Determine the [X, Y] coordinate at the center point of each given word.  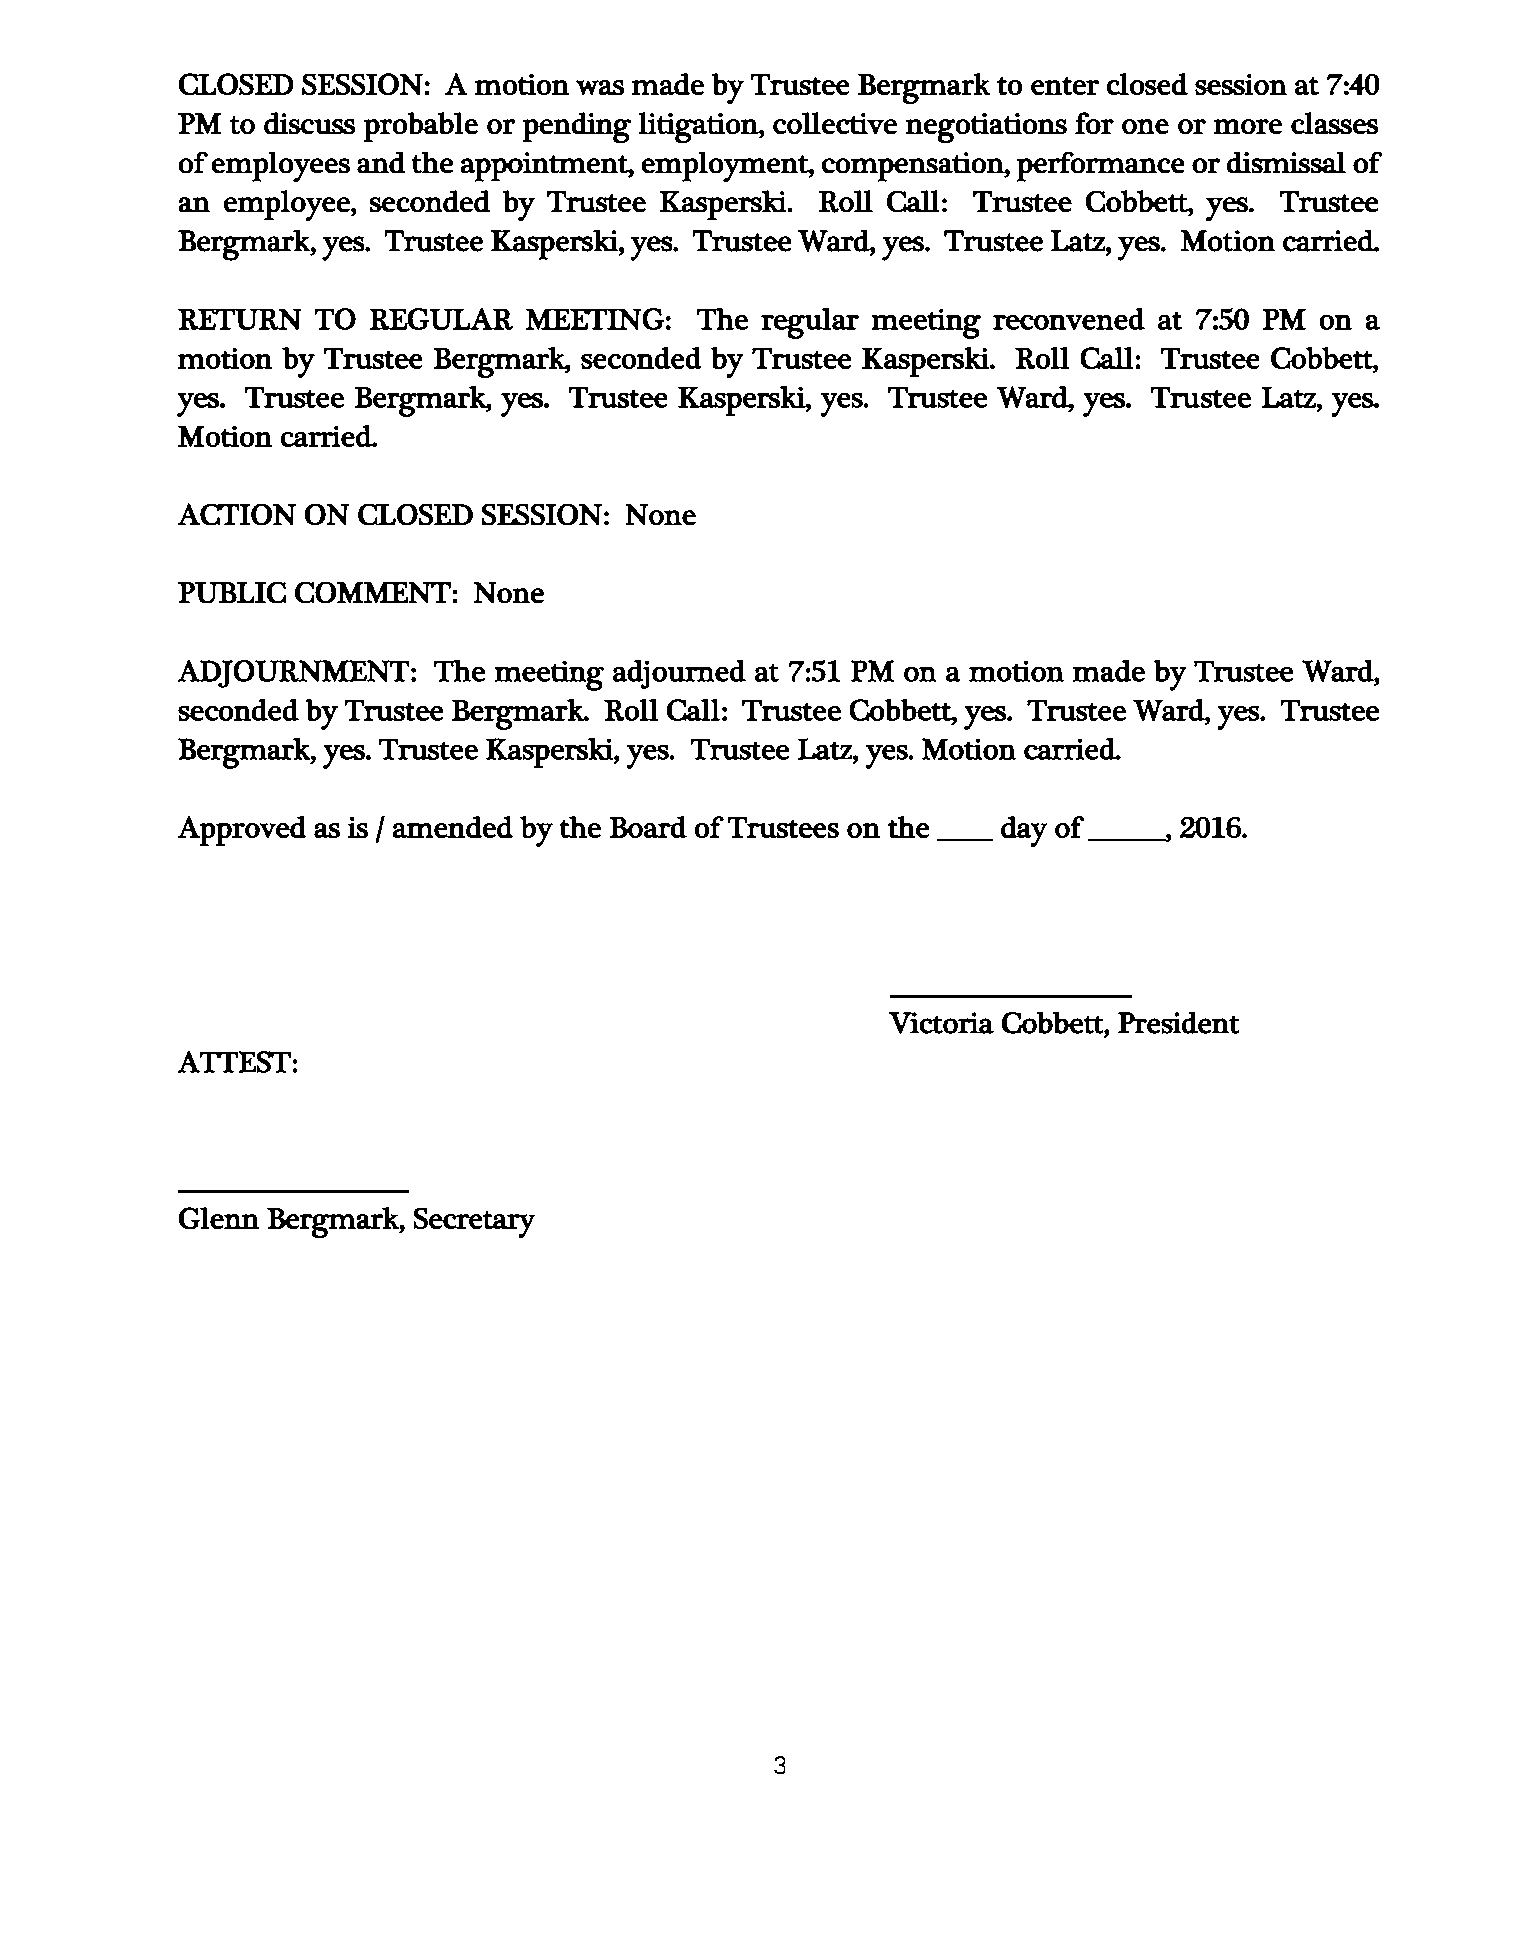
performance [1100, 167]
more [1248, 126]
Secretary [474, 1223]
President [1178, 1023]
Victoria [941, 1023]
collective [835, 123]
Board [648, 827]
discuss [309, 123]
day [1024, 831]
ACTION [237, 514]
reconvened [1069, 319]
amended [453, 827]
